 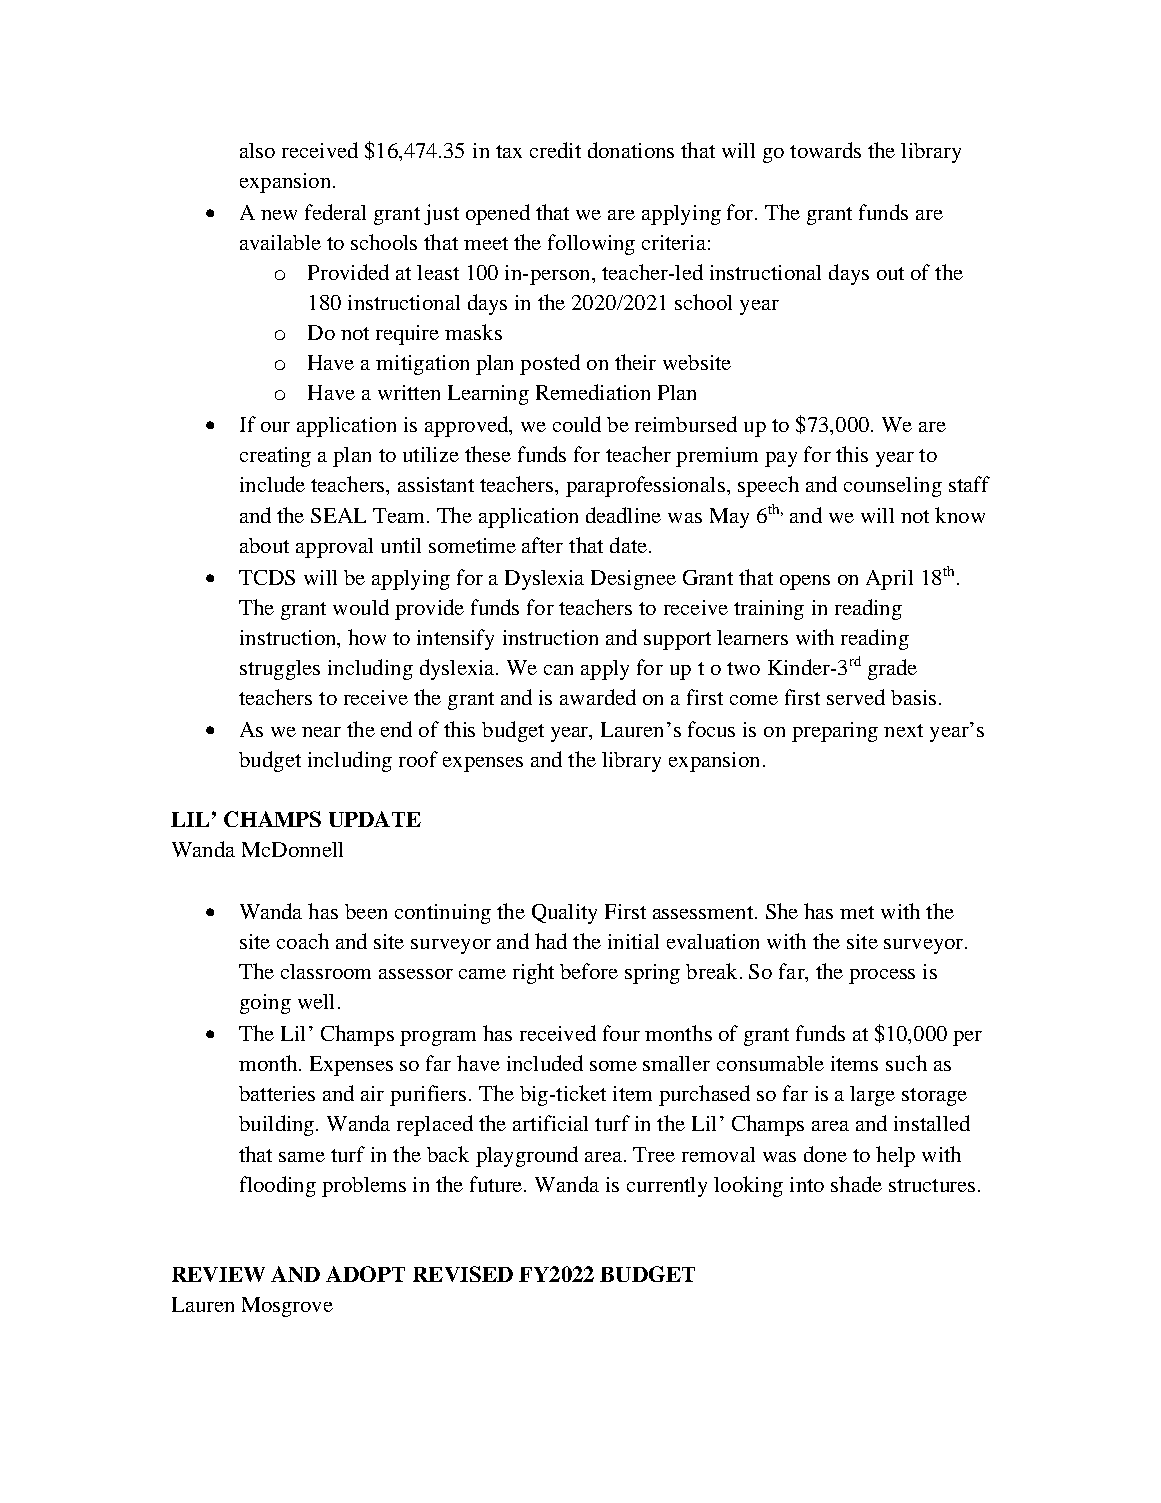 I want to click on shade, so click(x=856, y=1184).
